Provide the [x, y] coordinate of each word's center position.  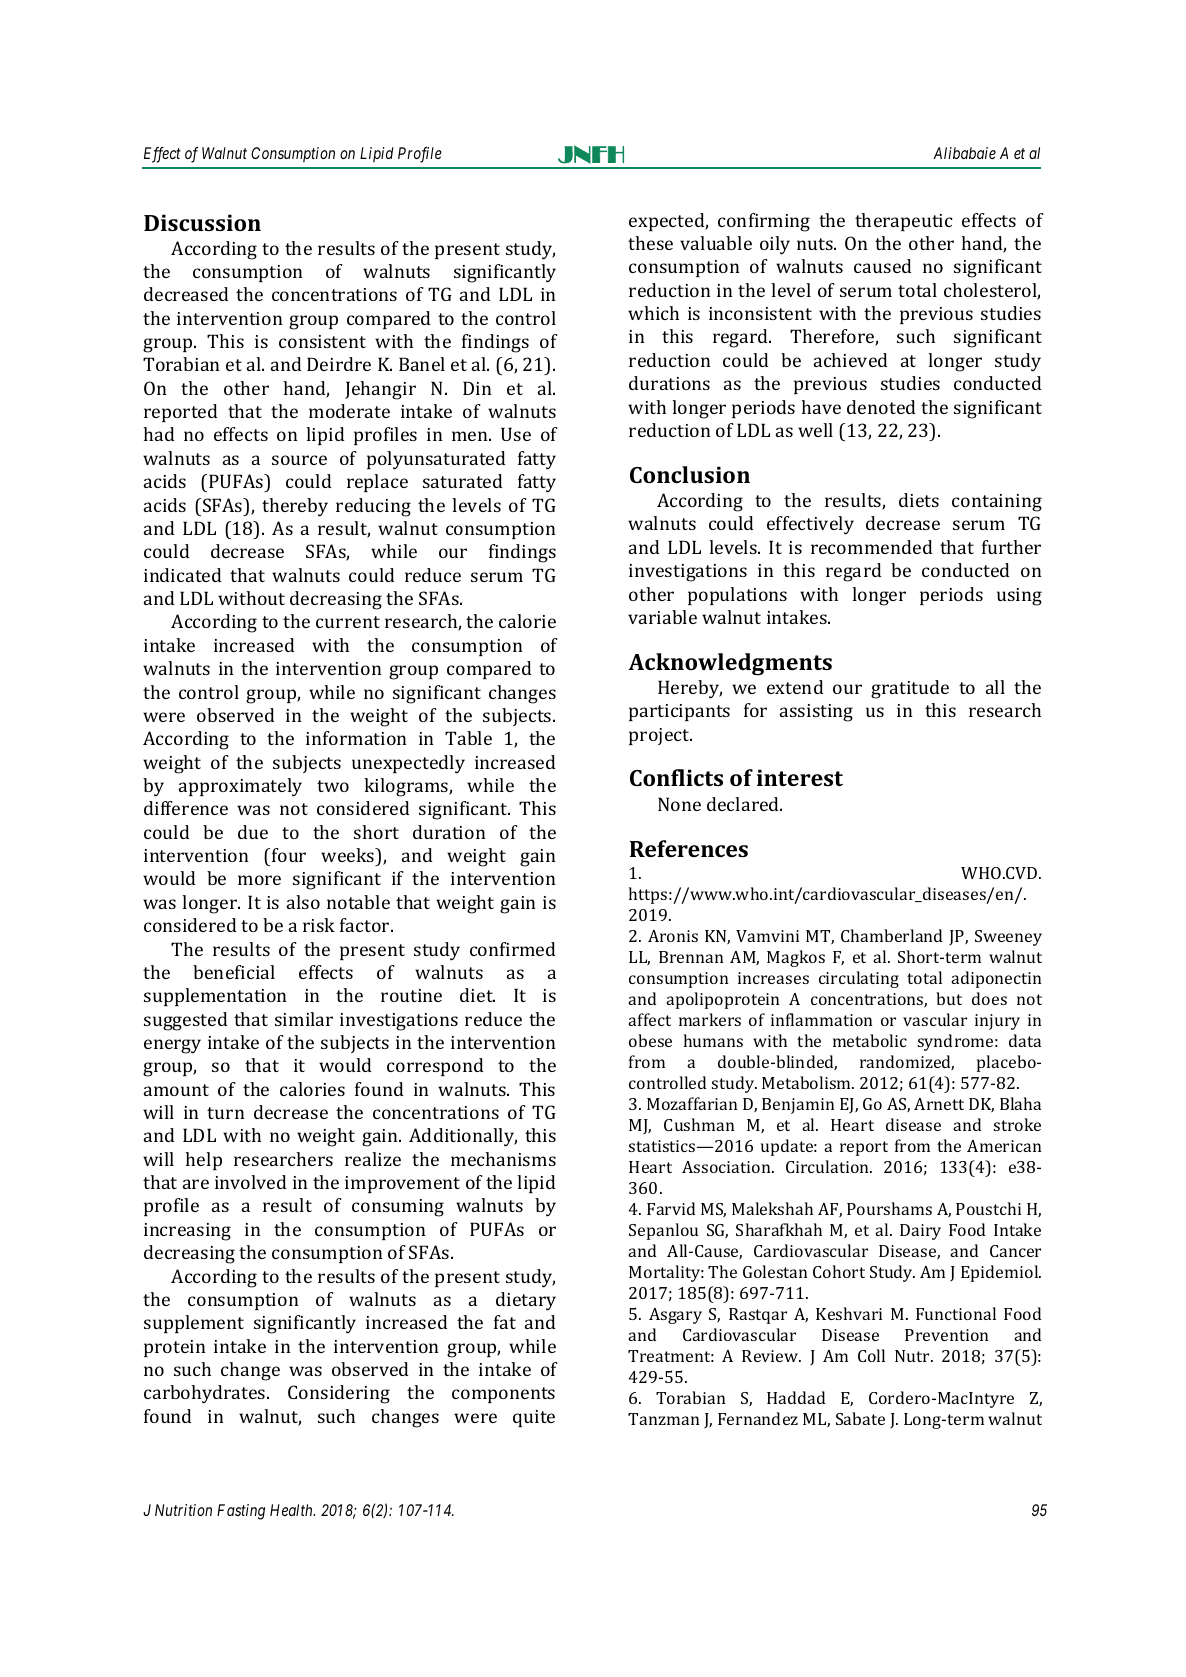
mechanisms [503, 1159]
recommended [871, 547]
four [289, 855]
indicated [182, 575]
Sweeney [1008, 938]
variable [662, 617]
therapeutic [903, 222]
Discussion [202, 222]
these [650, 243]
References [689, 848]
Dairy [920, 1232]
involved [250, 1182]
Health [292, 1510]
